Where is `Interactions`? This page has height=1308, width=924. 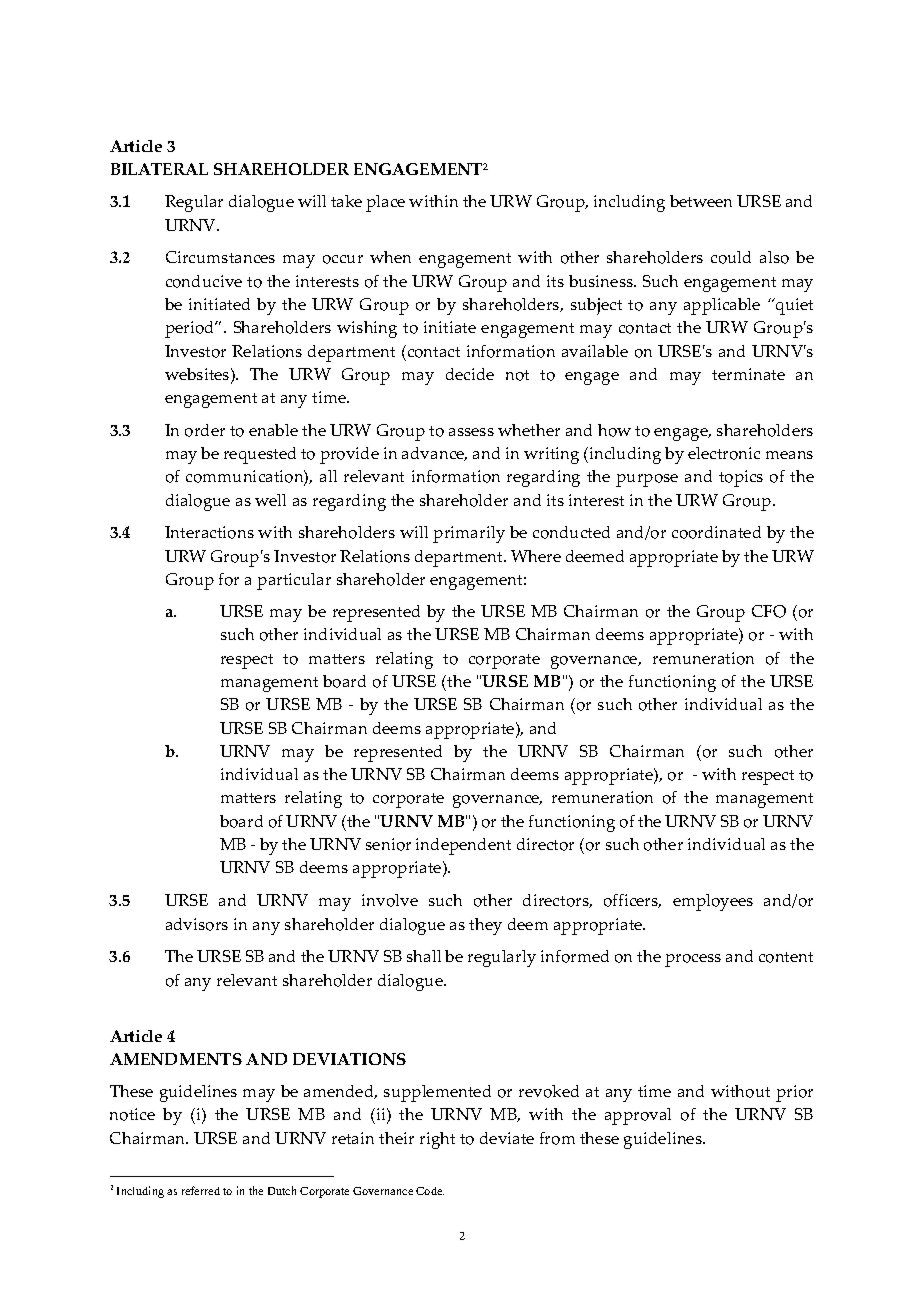
Interactions is located at coordinates (209, 532).
